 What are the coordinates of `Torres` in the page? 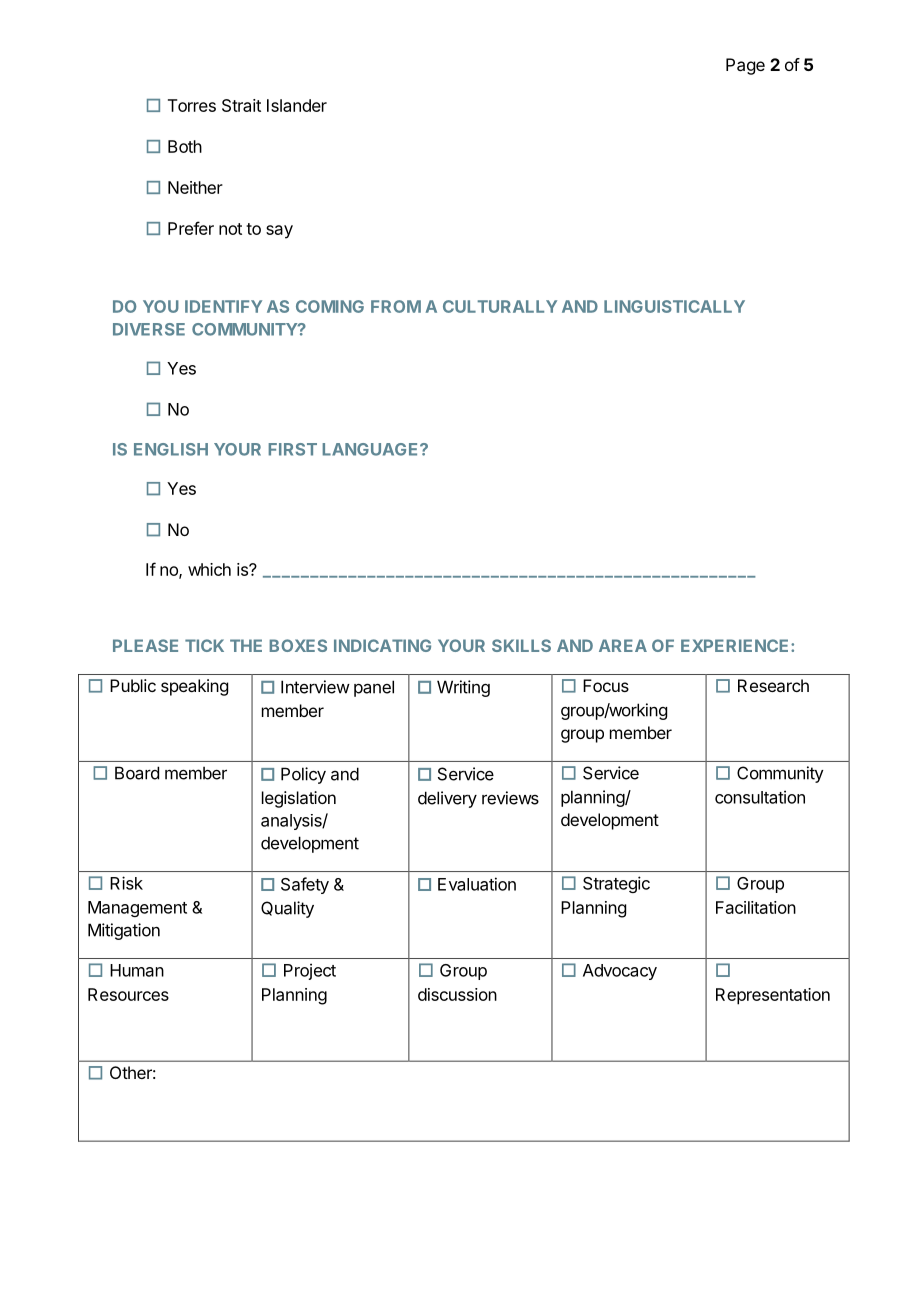 It's located at (192, 105).
